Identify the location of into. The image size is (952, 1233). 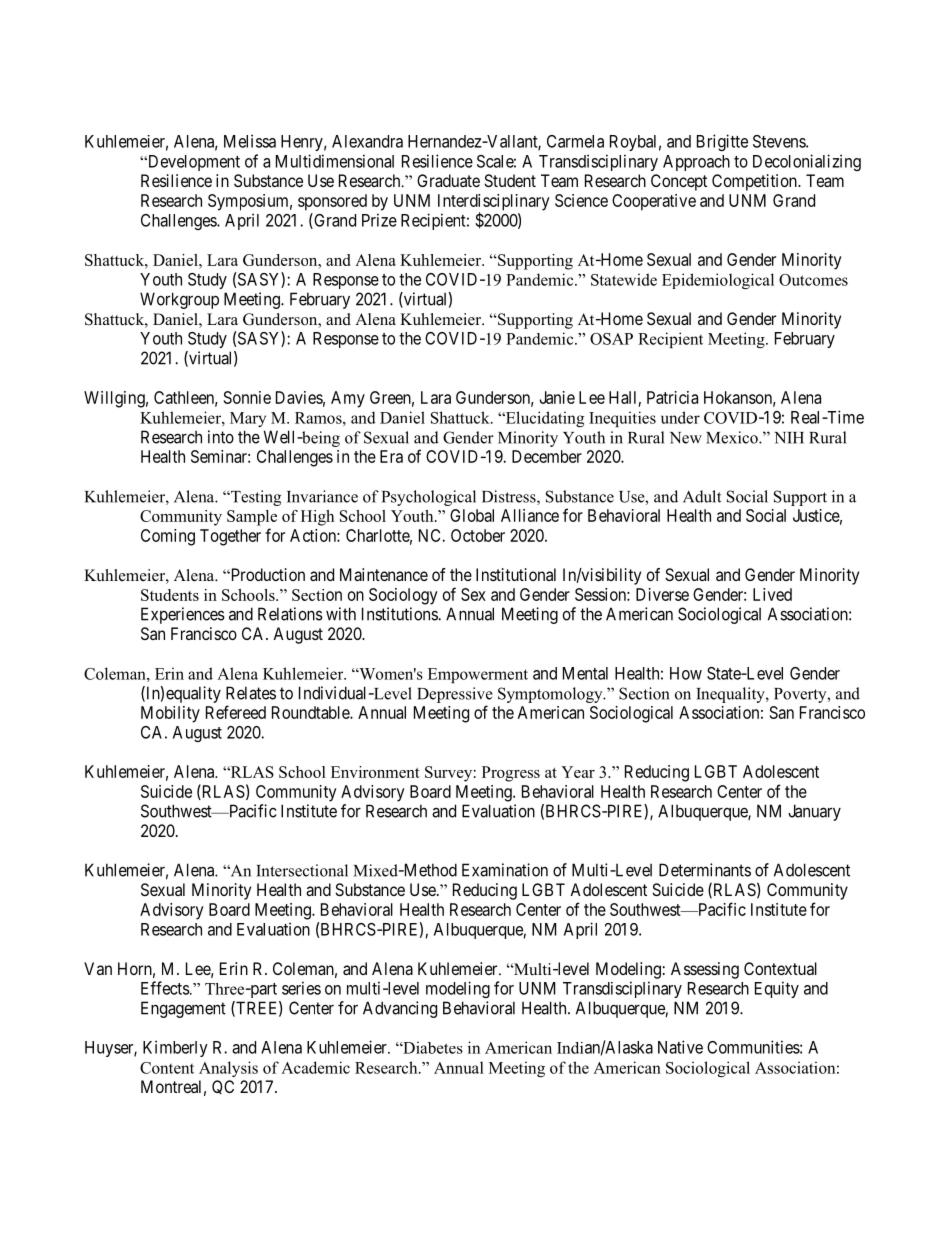
(221, 437).
